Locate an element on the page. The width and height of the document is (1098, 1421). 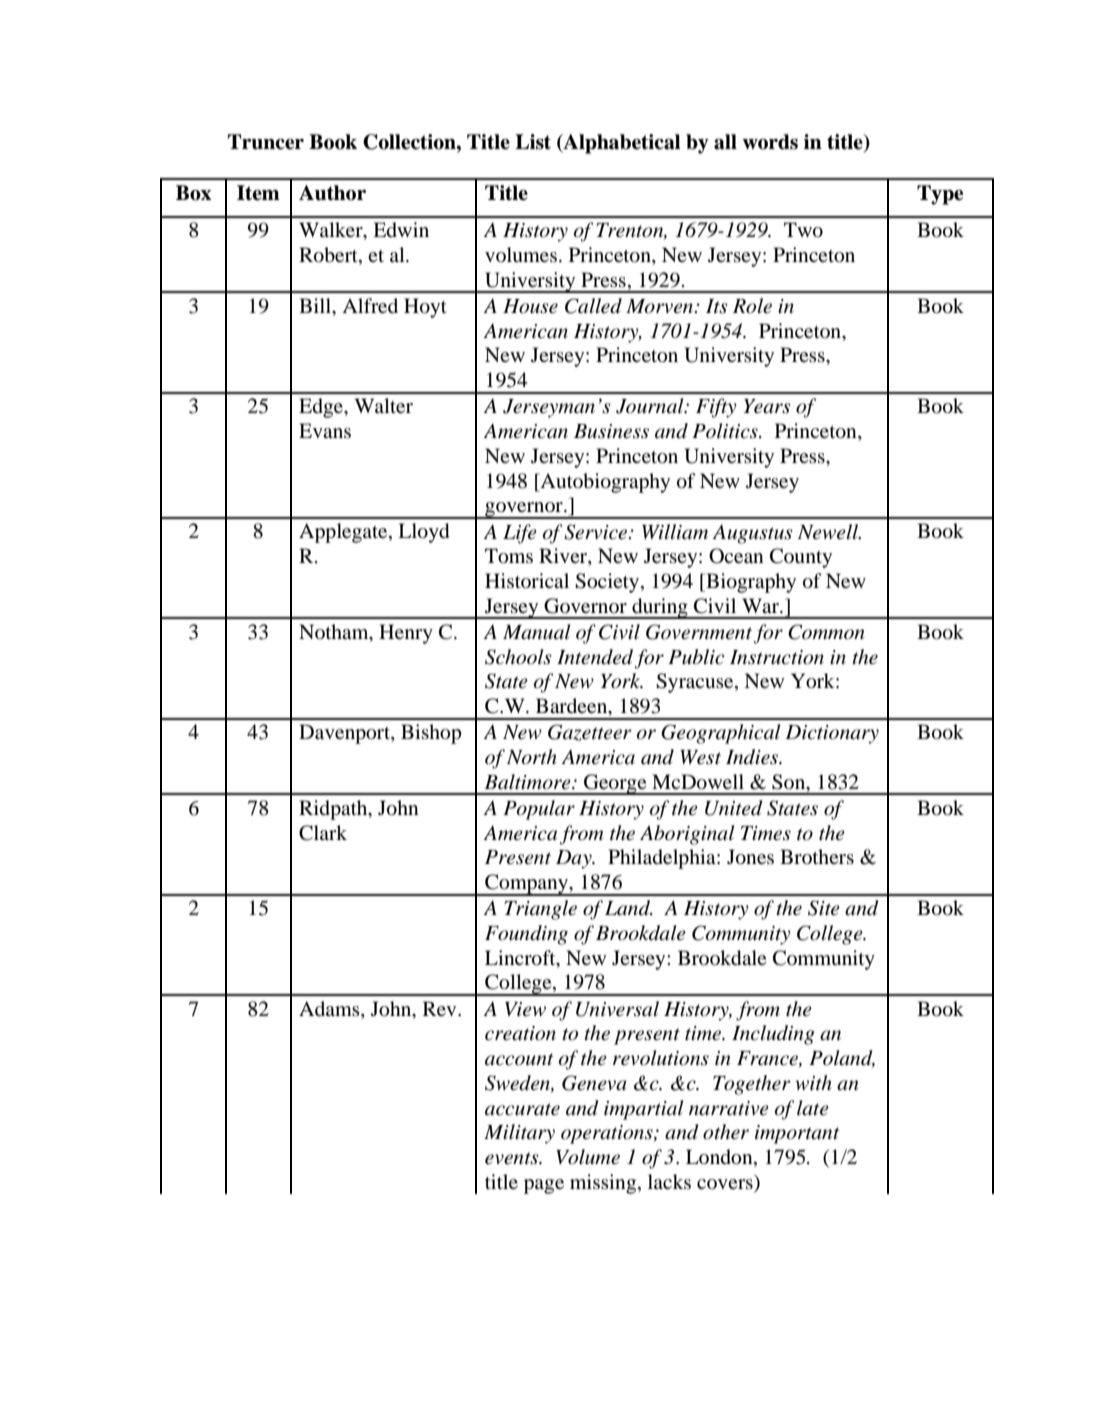
List is located at coordinates (533, 142).
